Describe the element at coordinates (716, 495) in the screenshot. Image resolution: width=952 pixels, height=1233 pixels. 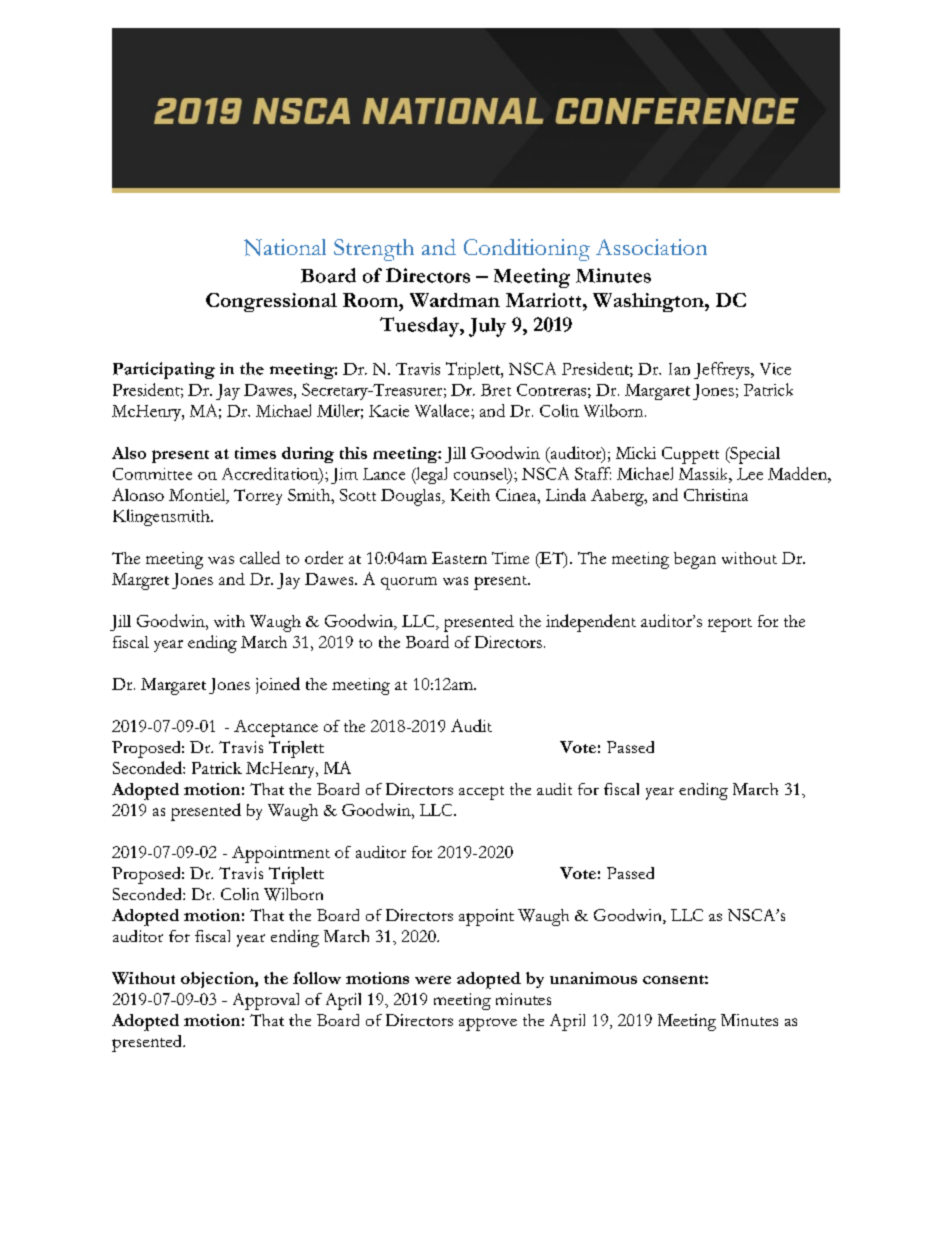
I see `Christina` at that location.
